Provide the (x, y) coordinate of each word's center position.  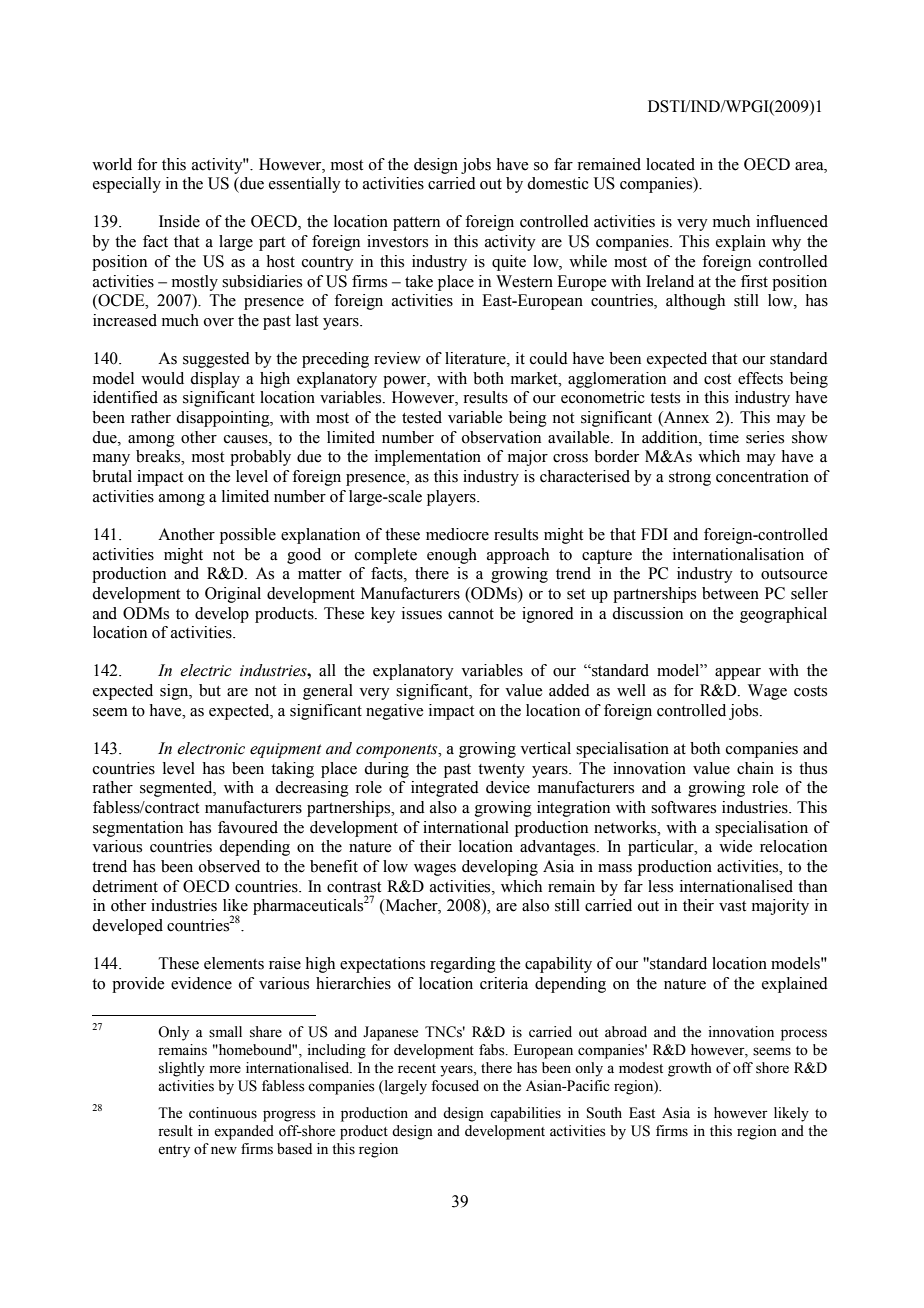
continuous (223, 1113)
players (452, 498)
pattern (416, 224)
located (670, 164)
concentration (762, 476)
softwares (683, 807)
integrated (445, 789)
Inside (179, 221)
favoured (248, 827)
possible (248, 536)
